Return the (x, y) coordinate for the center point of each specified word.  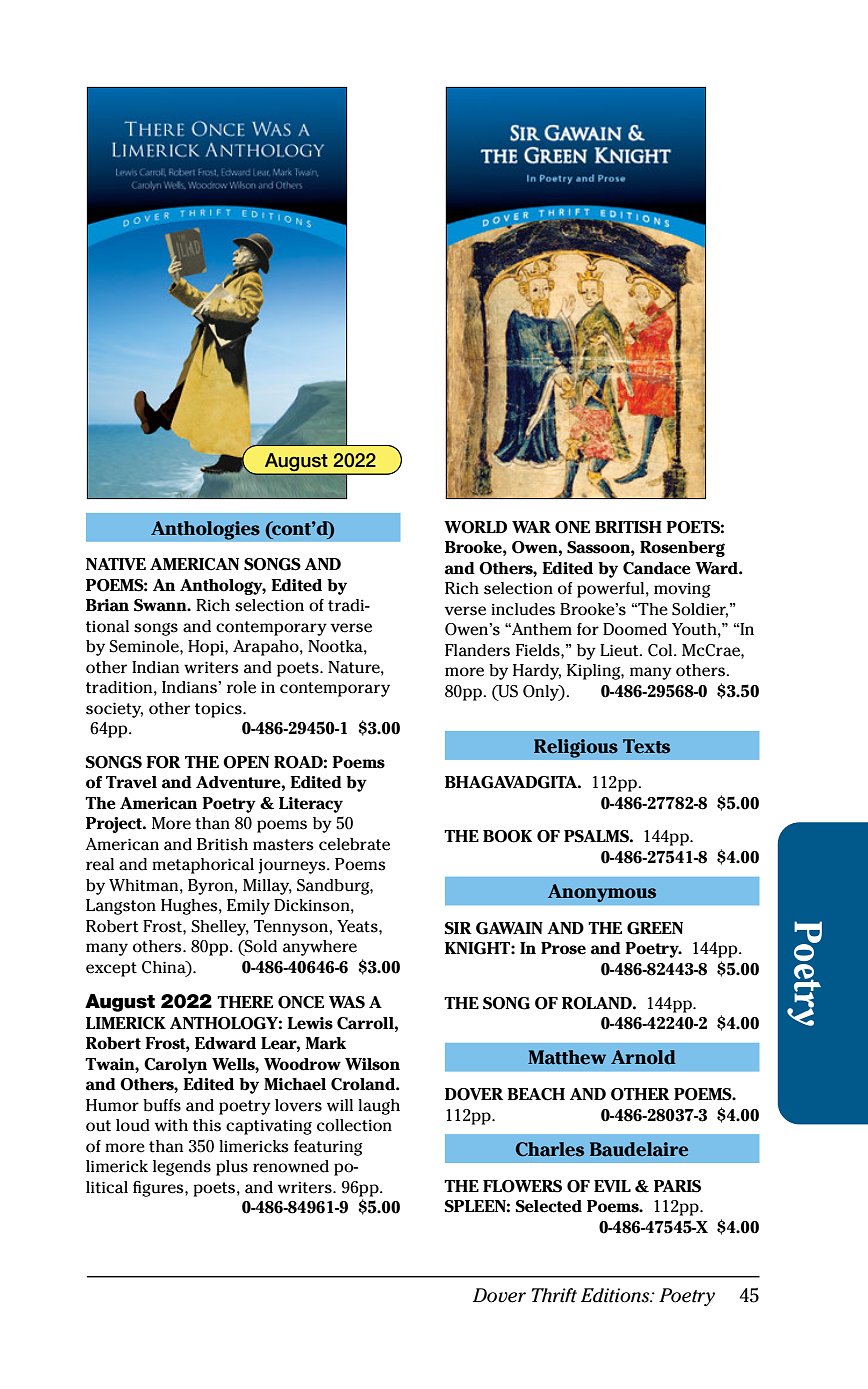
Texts (646, 746)
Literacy (311, 805)
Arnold (643, 1057)
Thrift (554, 1295)
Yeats (358, 926)
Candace (657, 568)
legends (182, 1168)
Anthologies (205, 530)
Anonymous (602, 893)
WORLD (475, 527)
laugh (379, 1107)
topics (219, 710)
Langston (121, 907)
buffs (162, 1105)
